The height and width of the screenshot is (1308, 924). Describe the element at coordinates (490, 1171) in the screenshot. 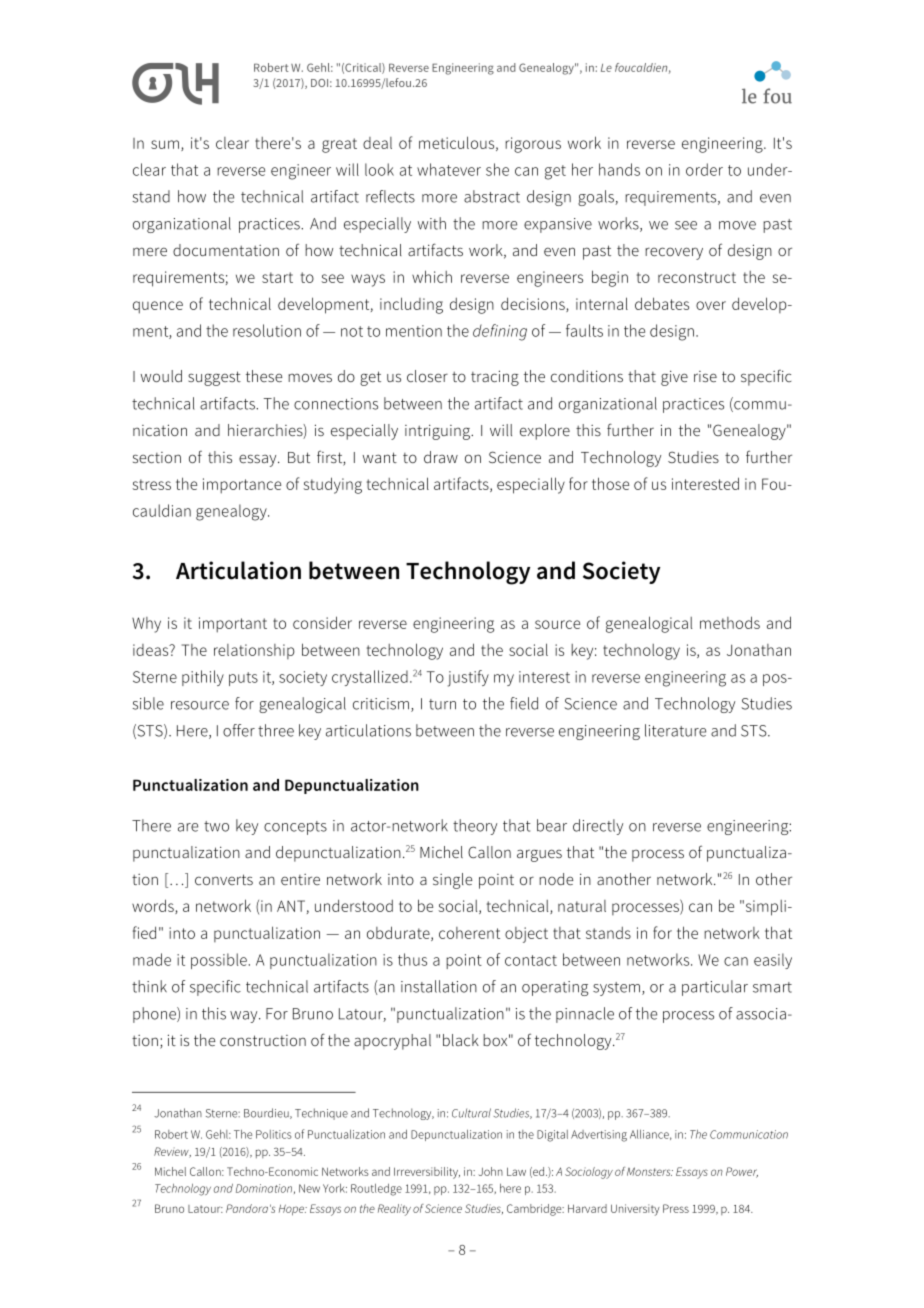

I see `John` at that location.
